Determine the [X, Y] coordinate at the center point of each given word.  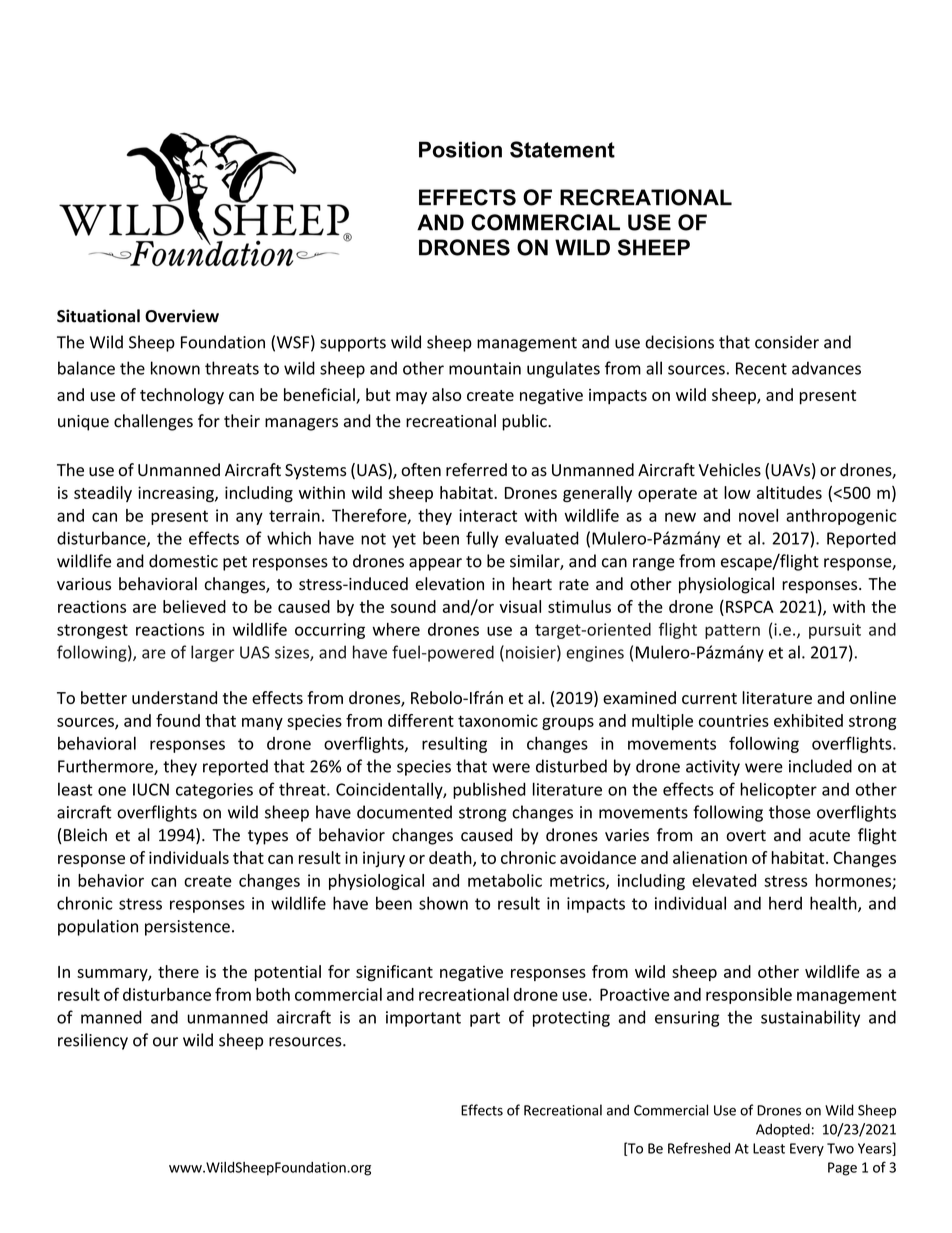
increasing [177, 494]
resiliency [93, 1041]
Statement [562, 149]
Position [460, 149]
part [485, 1019]
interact [488, 515]
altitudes [789, 492]
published [489, 790]
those [790, 812]
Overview [182, 316]
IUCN [151, 789]
